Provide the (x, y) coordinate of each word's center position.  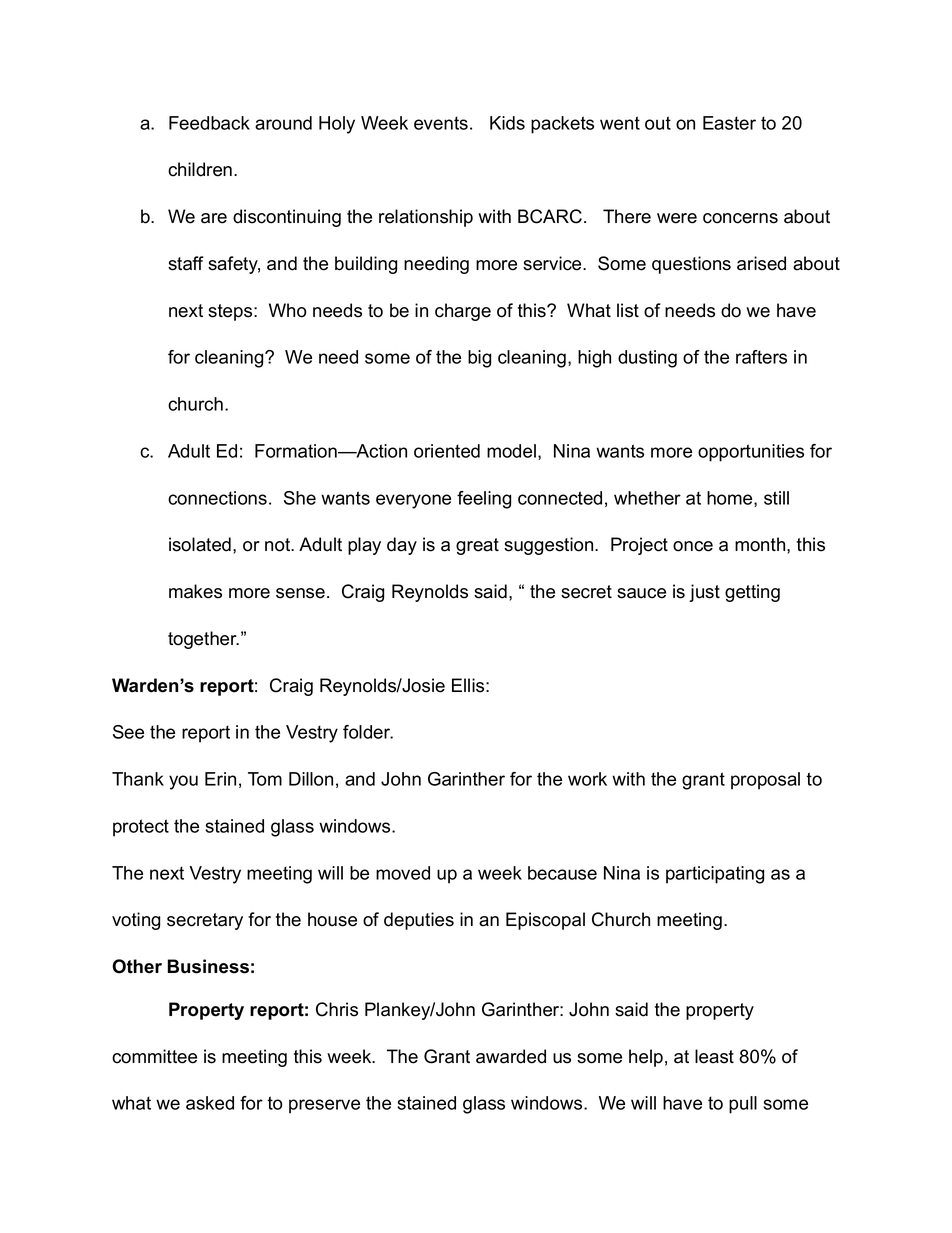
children (201, 169)
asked (210, 1103)
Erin (220, 779)
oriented (447, 451)
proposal (765, 781)
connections (217, 498)
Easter (729, 123)
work (587, 779)
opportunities (751, 453)
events (441, 123)
